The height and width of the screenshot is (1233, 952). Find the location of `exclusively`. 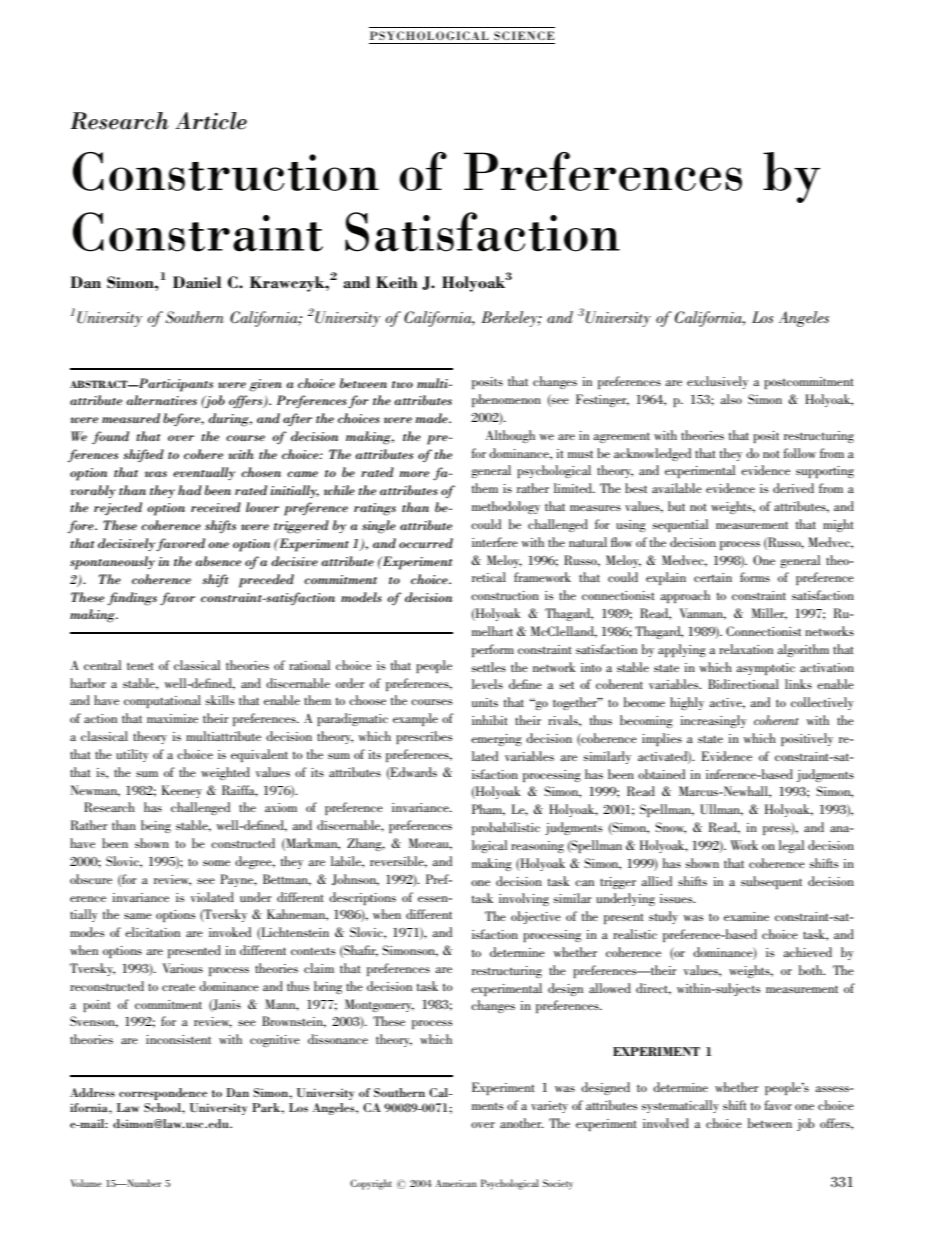

exclusively is located at coordinates (717, 382).
